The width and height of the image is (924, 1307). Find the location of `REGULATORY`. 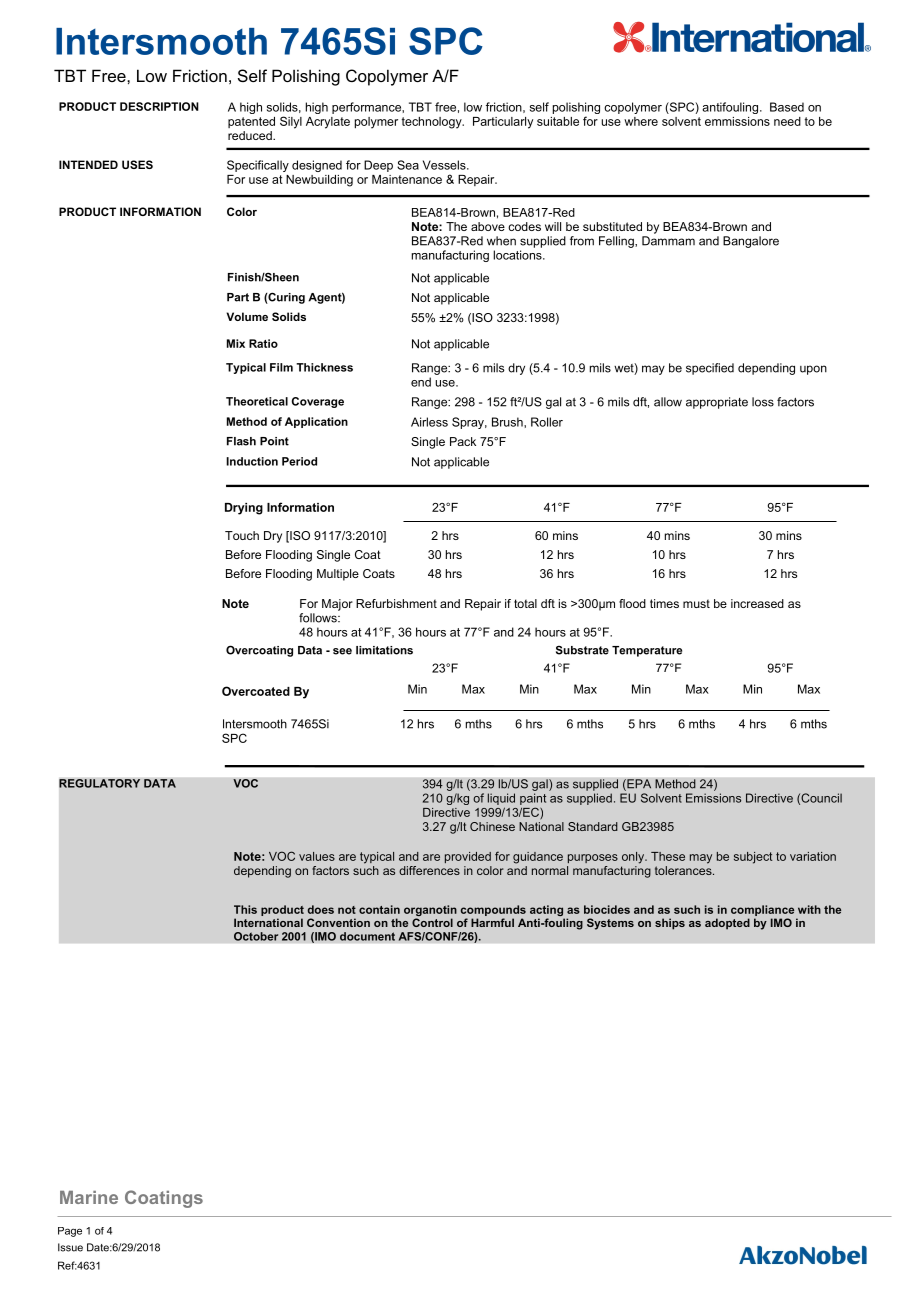

REGULATORY is located at coordinates (100, 783).
